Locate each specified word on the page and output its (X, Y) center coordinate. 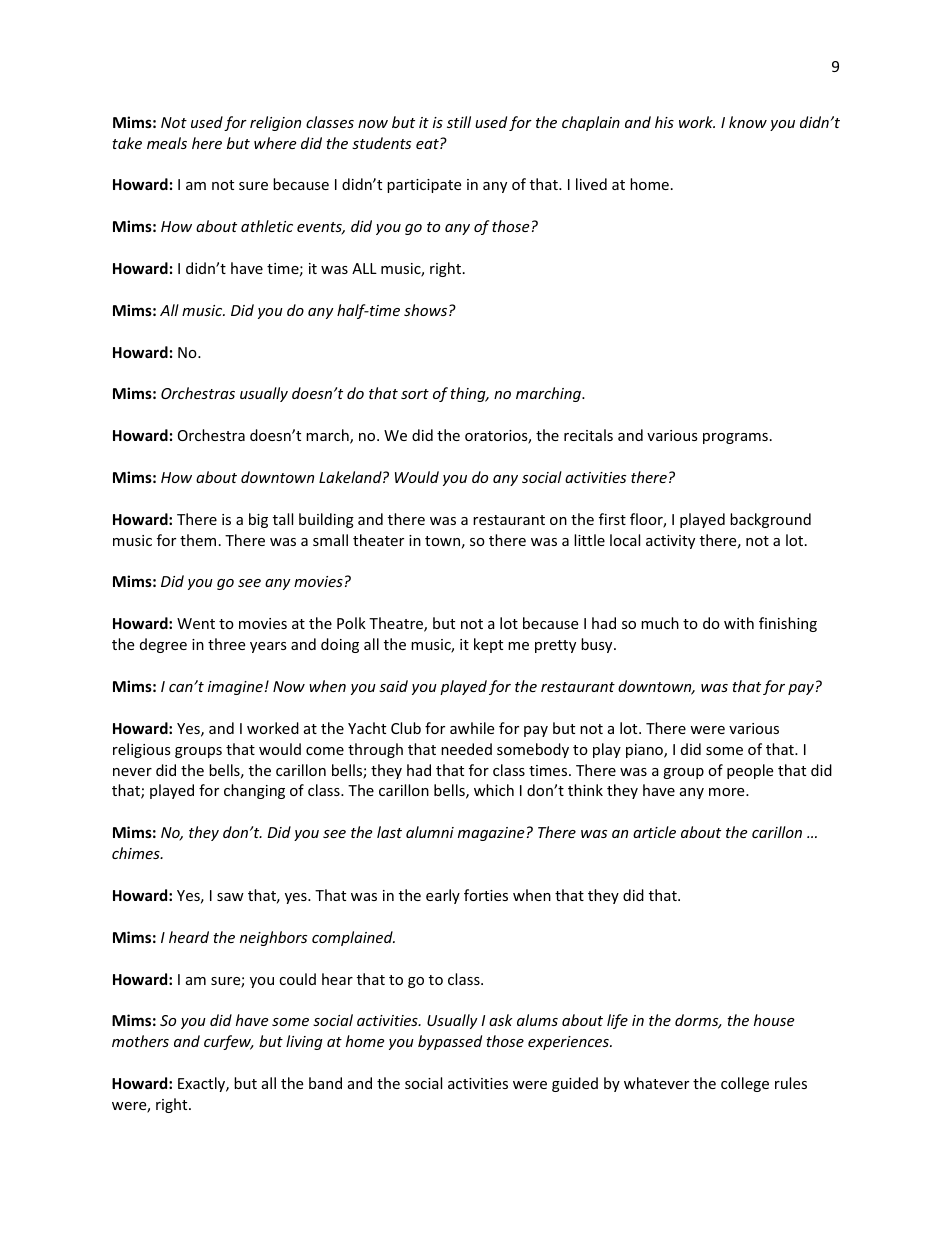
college (745, 1084)
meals (167, 143)
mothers (140, 1041)
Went (196, 623)
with (739, 623)
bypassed (450, 1042)
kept (488, 645)
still (459, 122)
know (748, 122)
